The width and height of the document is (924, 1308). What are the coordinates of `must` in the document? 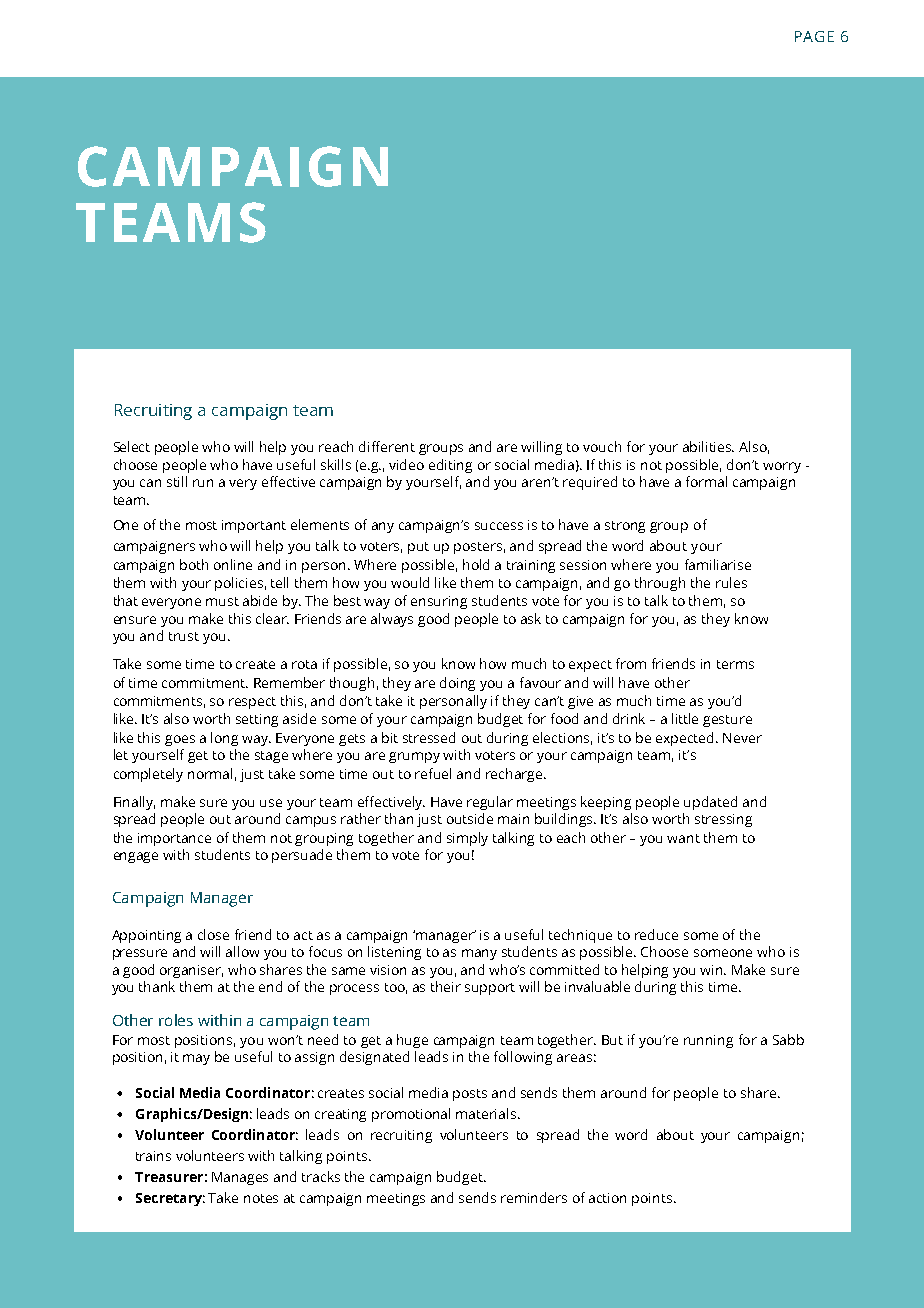 It's located at (222, 601).
